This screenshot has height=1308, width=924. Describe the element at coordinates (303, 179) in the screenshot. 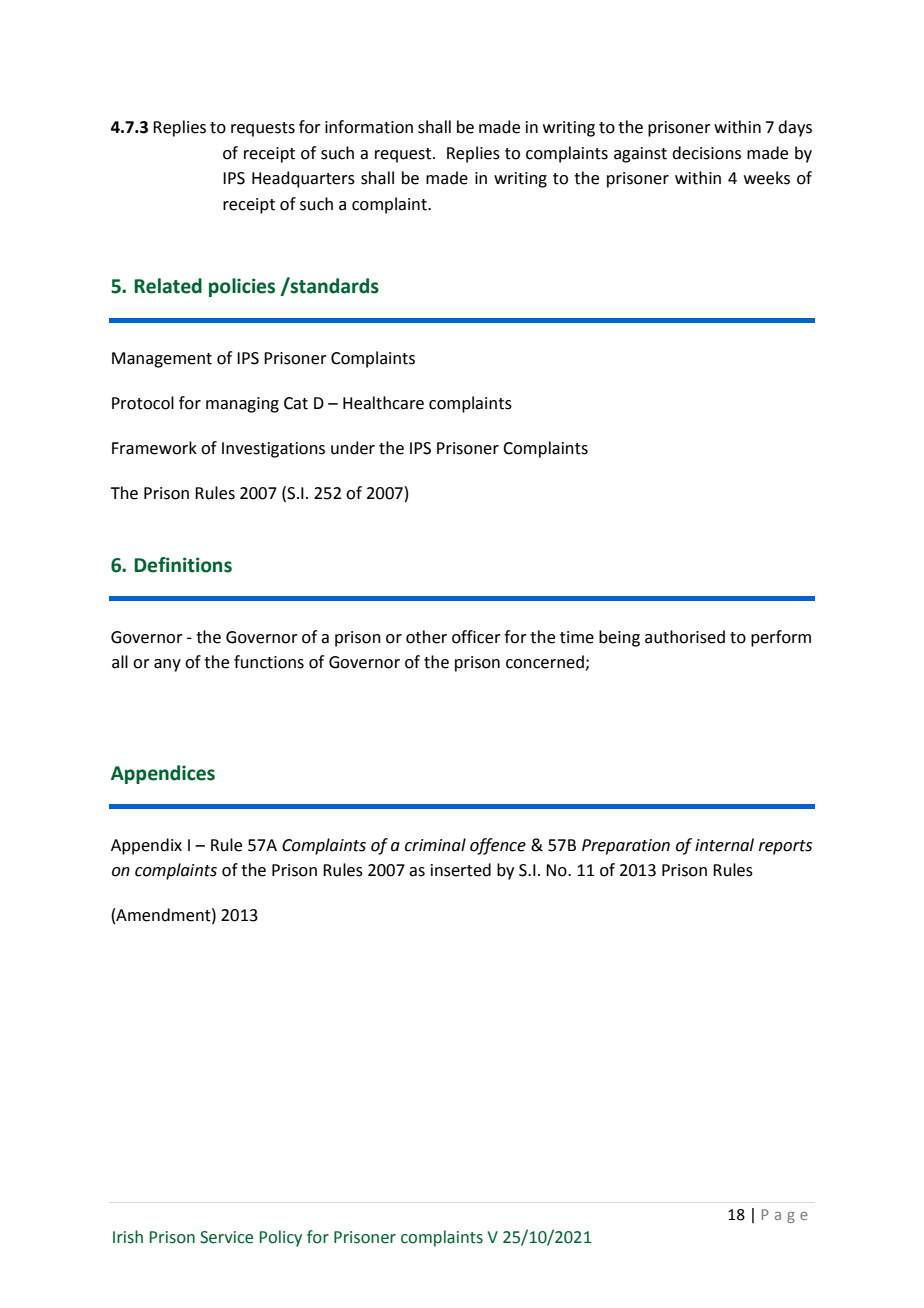

I see `Headquarters` at that location.
